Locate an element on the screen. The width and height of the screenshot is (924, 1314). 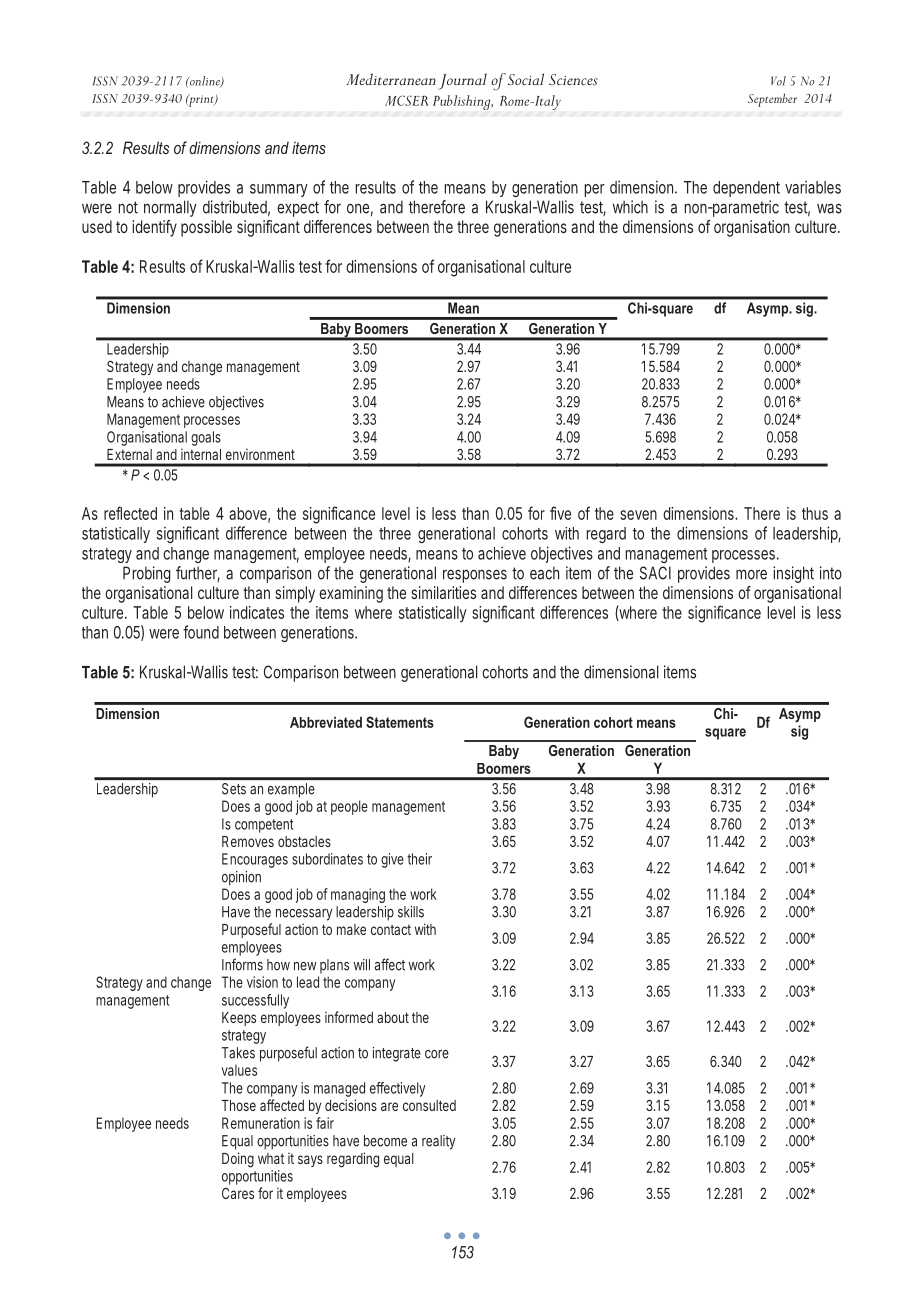
found is located at coordinates (201, 632).
